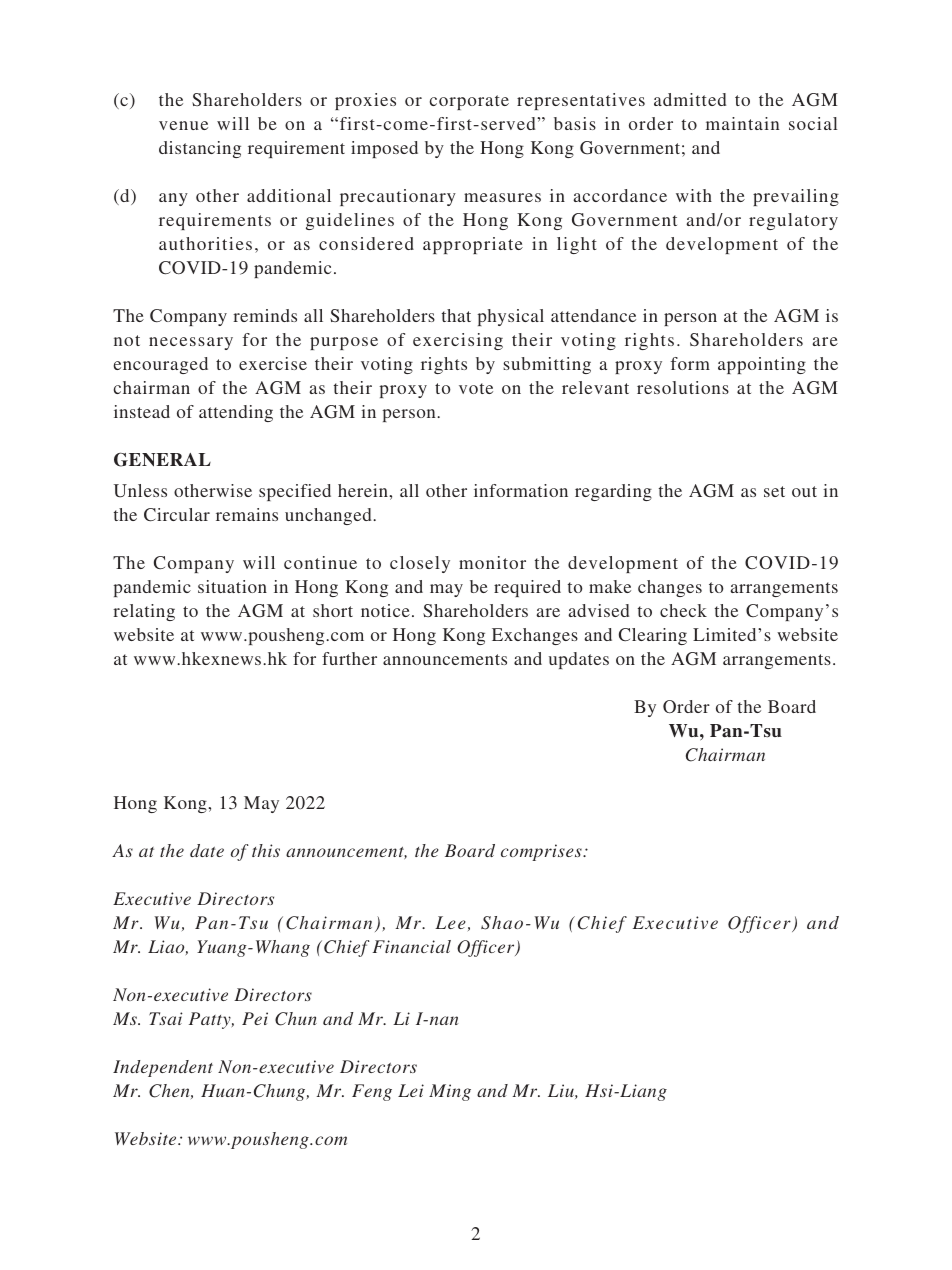 The width and height of the screenshot is (952, 1270). What do you see at coordinates (742, 123) in the screenshot?
I see `maintain` at bounding box center [742, 123].
